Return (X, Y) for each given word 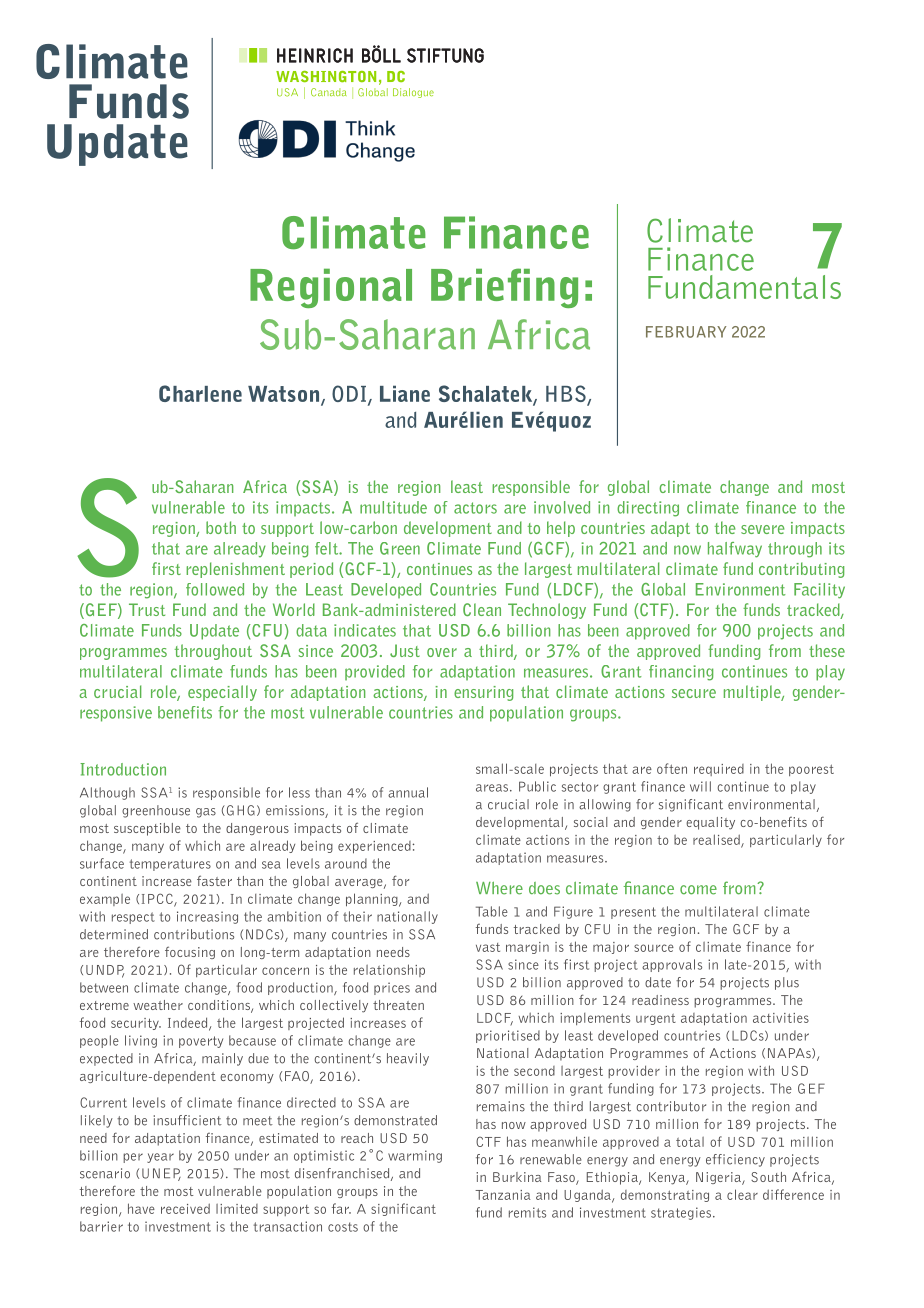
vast (488, 947)
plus (787, 983)
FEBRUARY (686, 332)
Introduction (123, 769)
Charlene (200, 393)
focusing (190, 952)
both (221, 527)
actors (475, 508)
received (185, 1208)
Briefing (504, 288)
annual (408, 792)
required (719, 770)
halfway (735, 550)
